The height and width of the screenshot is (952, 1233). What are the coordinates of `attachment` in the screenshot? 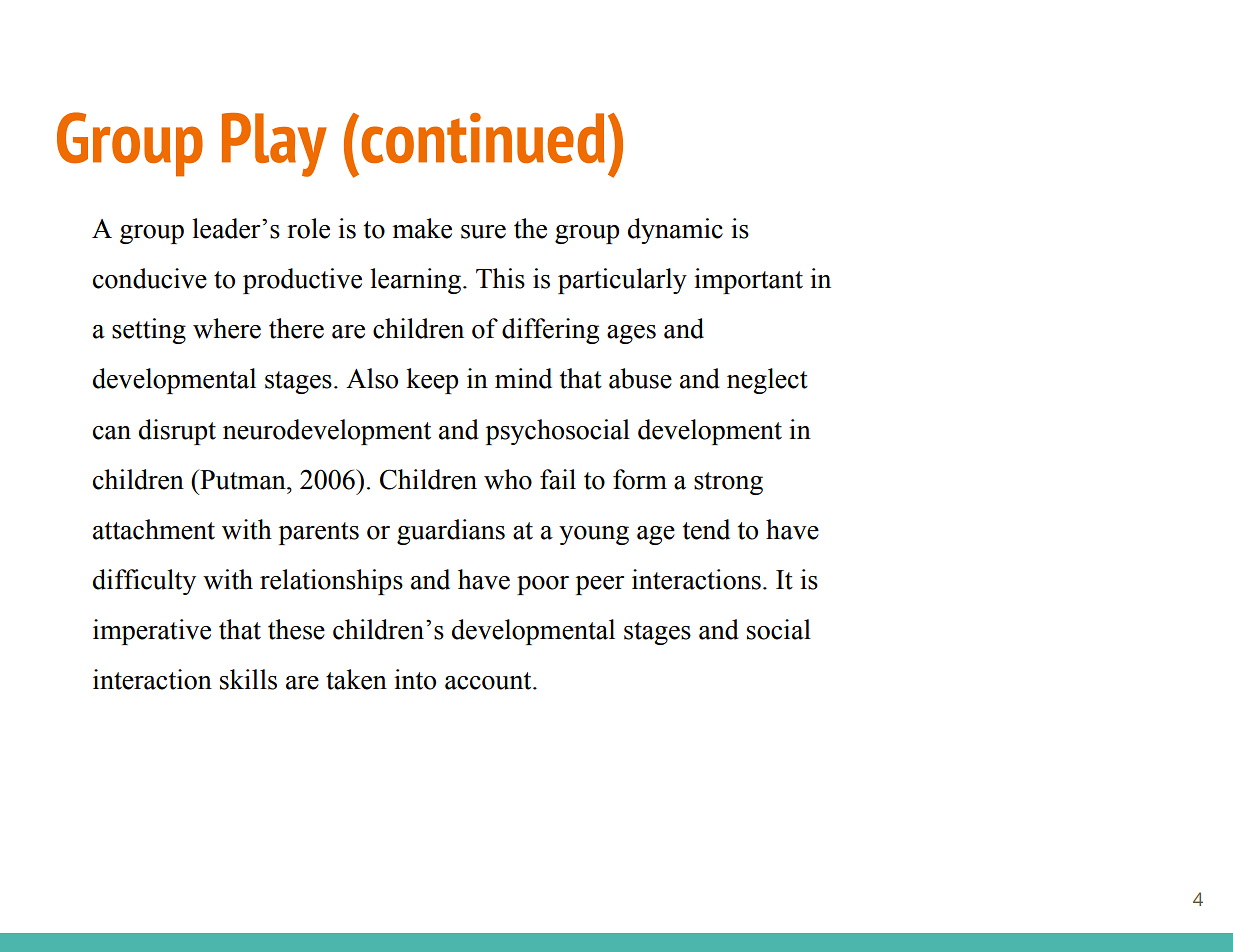 It's located at (154, 529).
